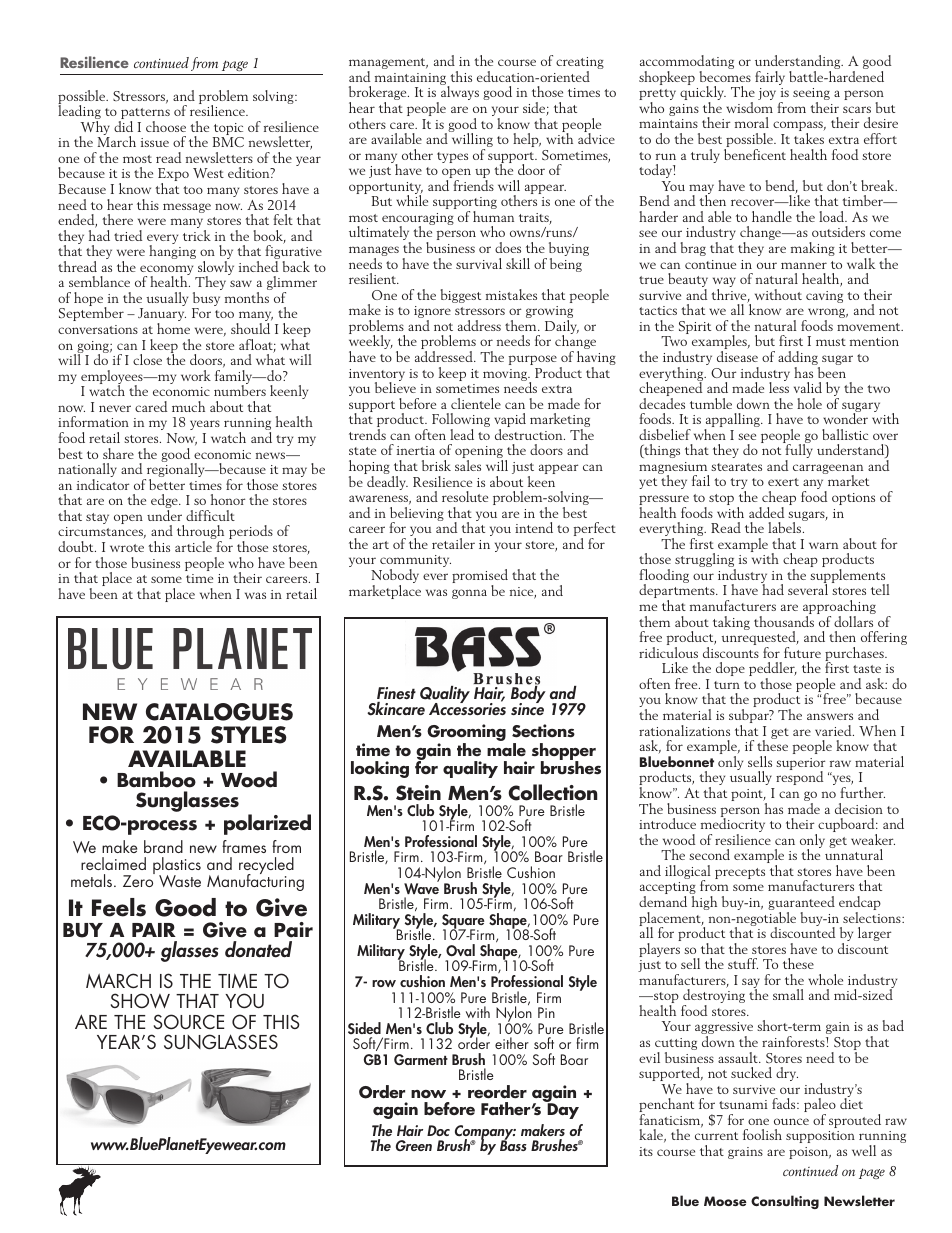 This screenshot has width=952, height=1233. What do you see at coordinates (784, 621) in the screenshot?
I see `thousands` at bounding box center [784, 621].
